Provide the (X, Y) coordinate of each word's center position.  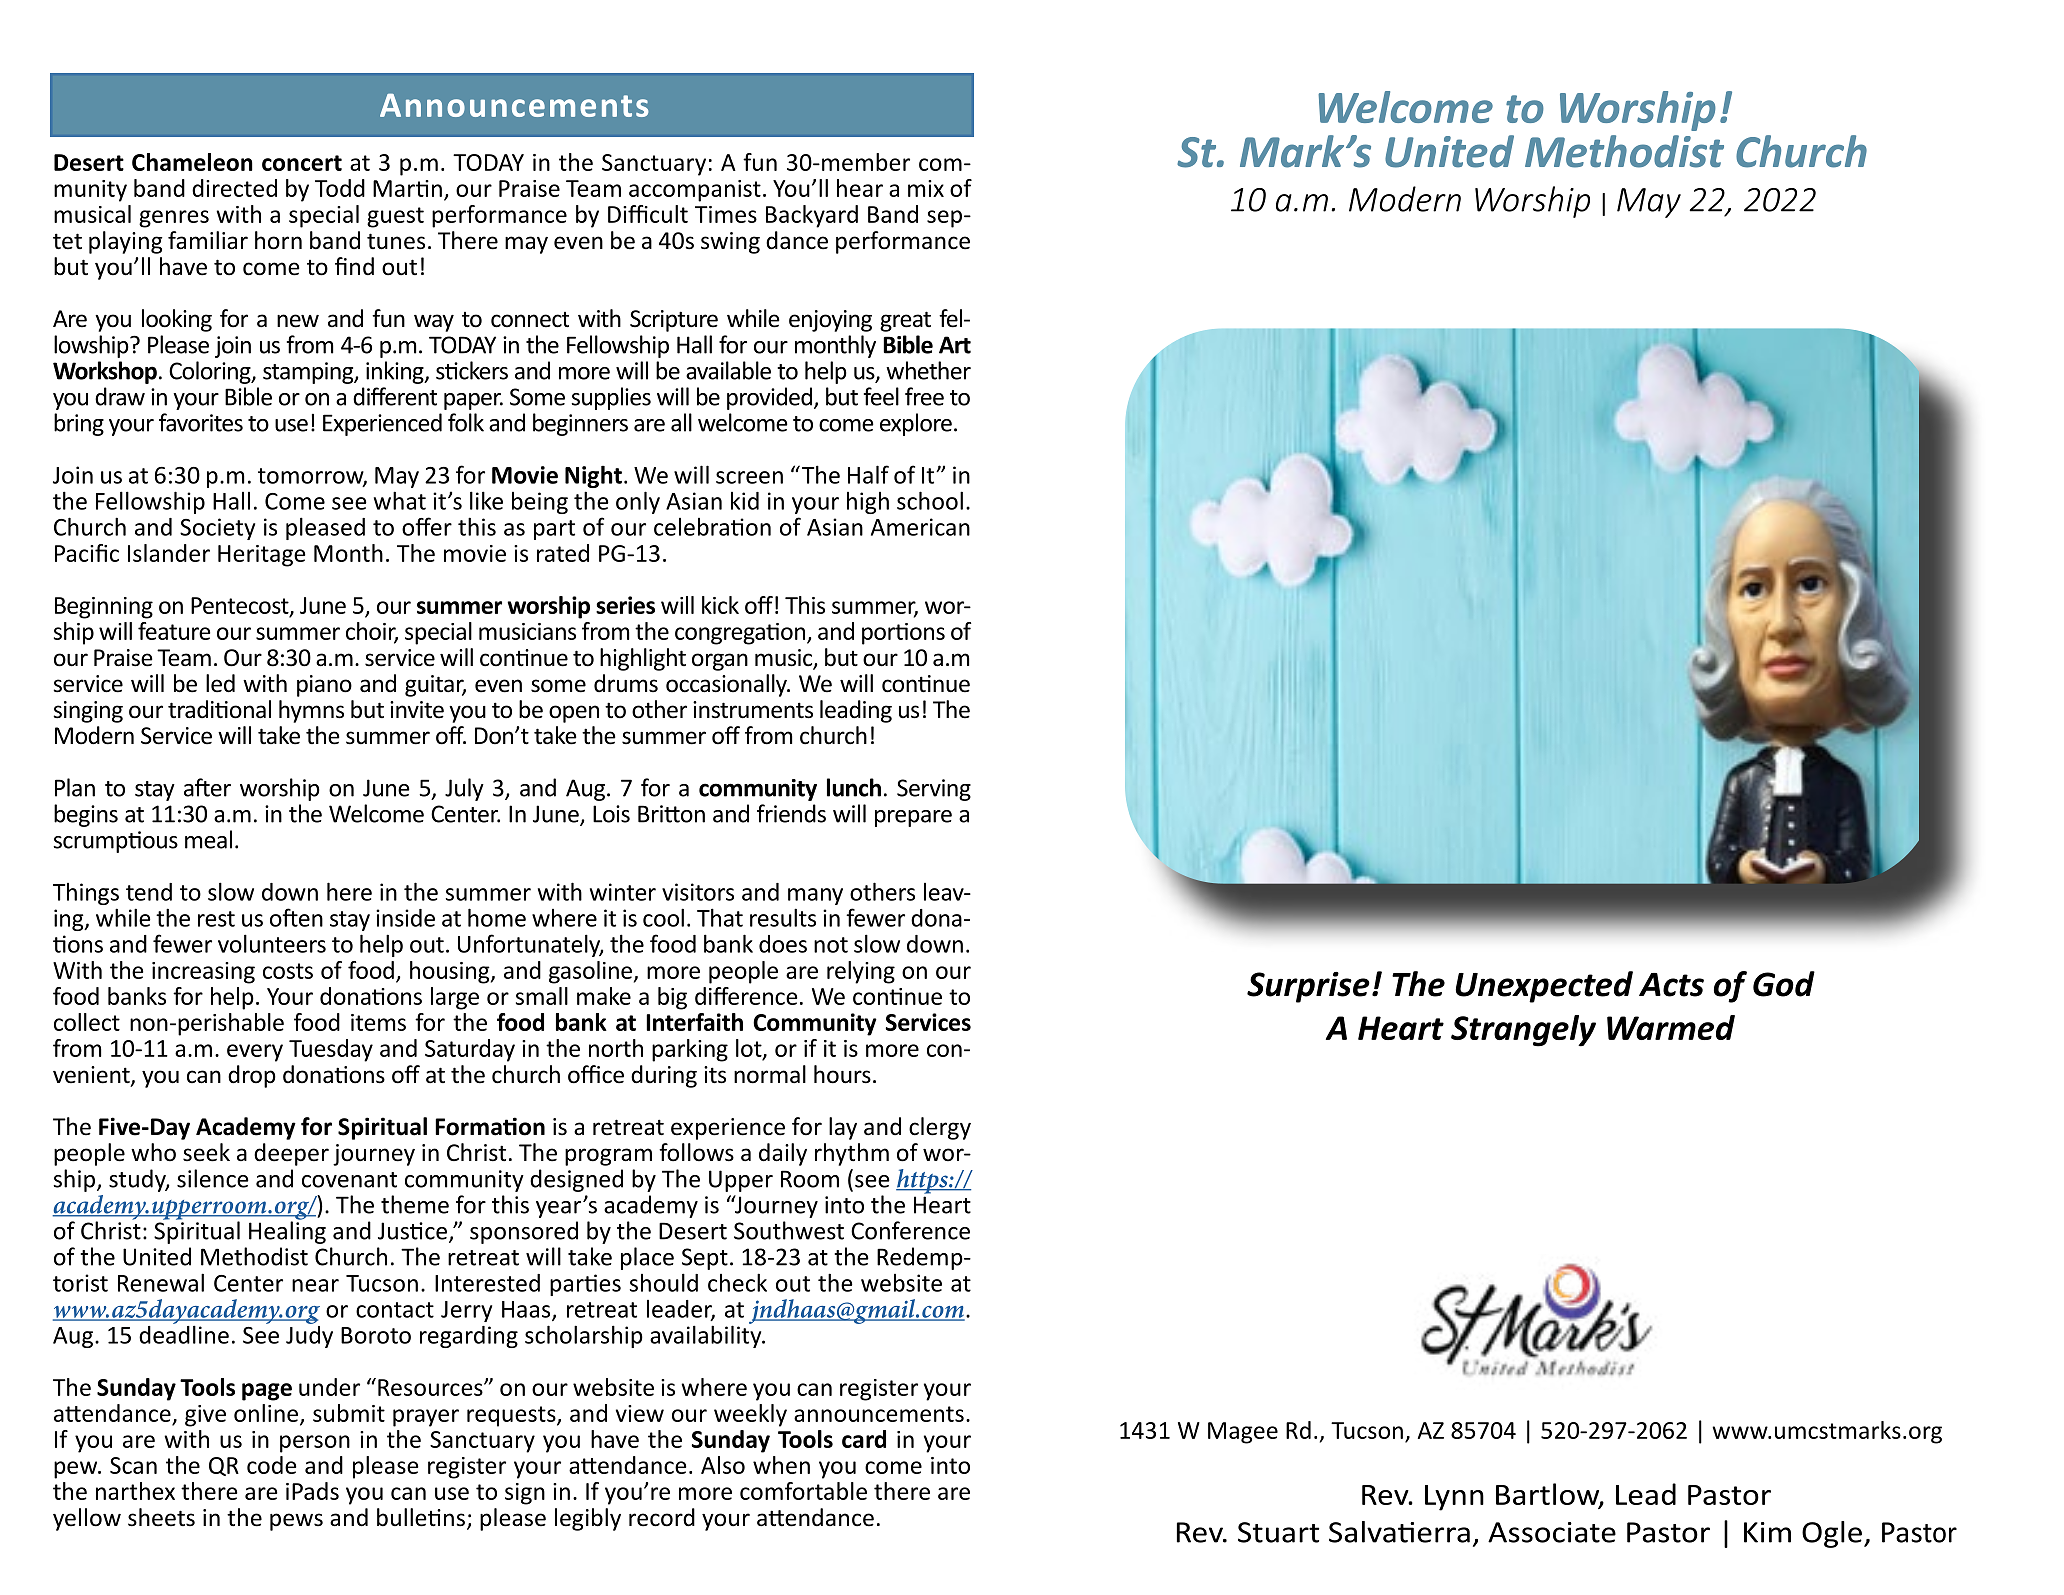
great (905, 321)
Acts (1671, 985)
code (272, 1465)
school (930, 500)
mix (926, 188)
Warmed (1671, 1027)
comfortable (803, 1491)
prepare (913, 818)
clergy (940, 1128)
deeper (291, 1154)
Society (217, 529)
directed (234, 188)
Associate (1552, 1532)
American (920, 527)
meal (208, 839)
